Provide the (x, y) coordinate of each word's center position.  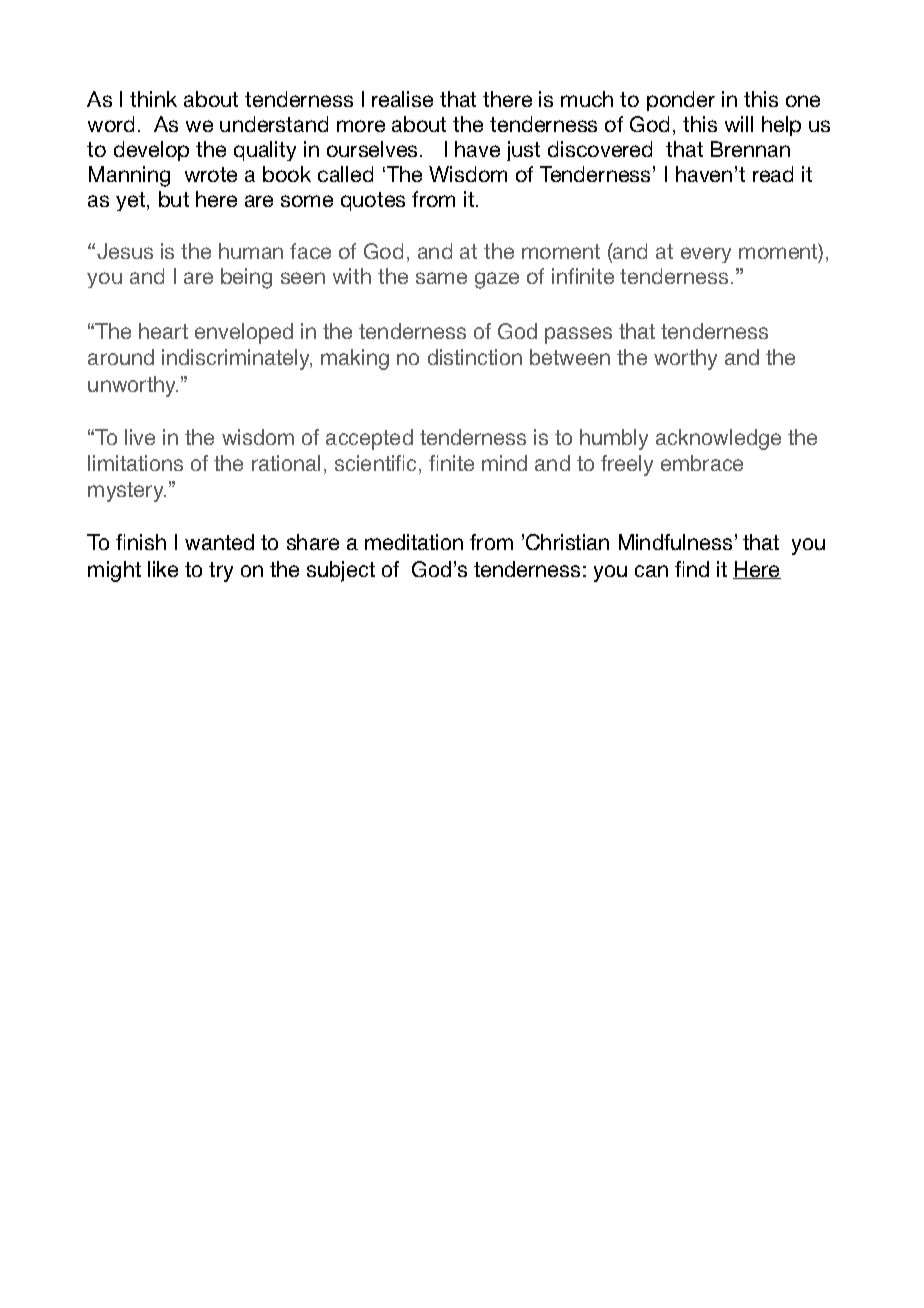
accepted (369, 439)
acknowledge (718, 439)
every (706, 255)
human (251, 251)
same (441, 278)
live (140, 437)
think (153, 99)
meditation (414, 542)
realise (402, 99)
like (163, 569)
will (739, 124)
